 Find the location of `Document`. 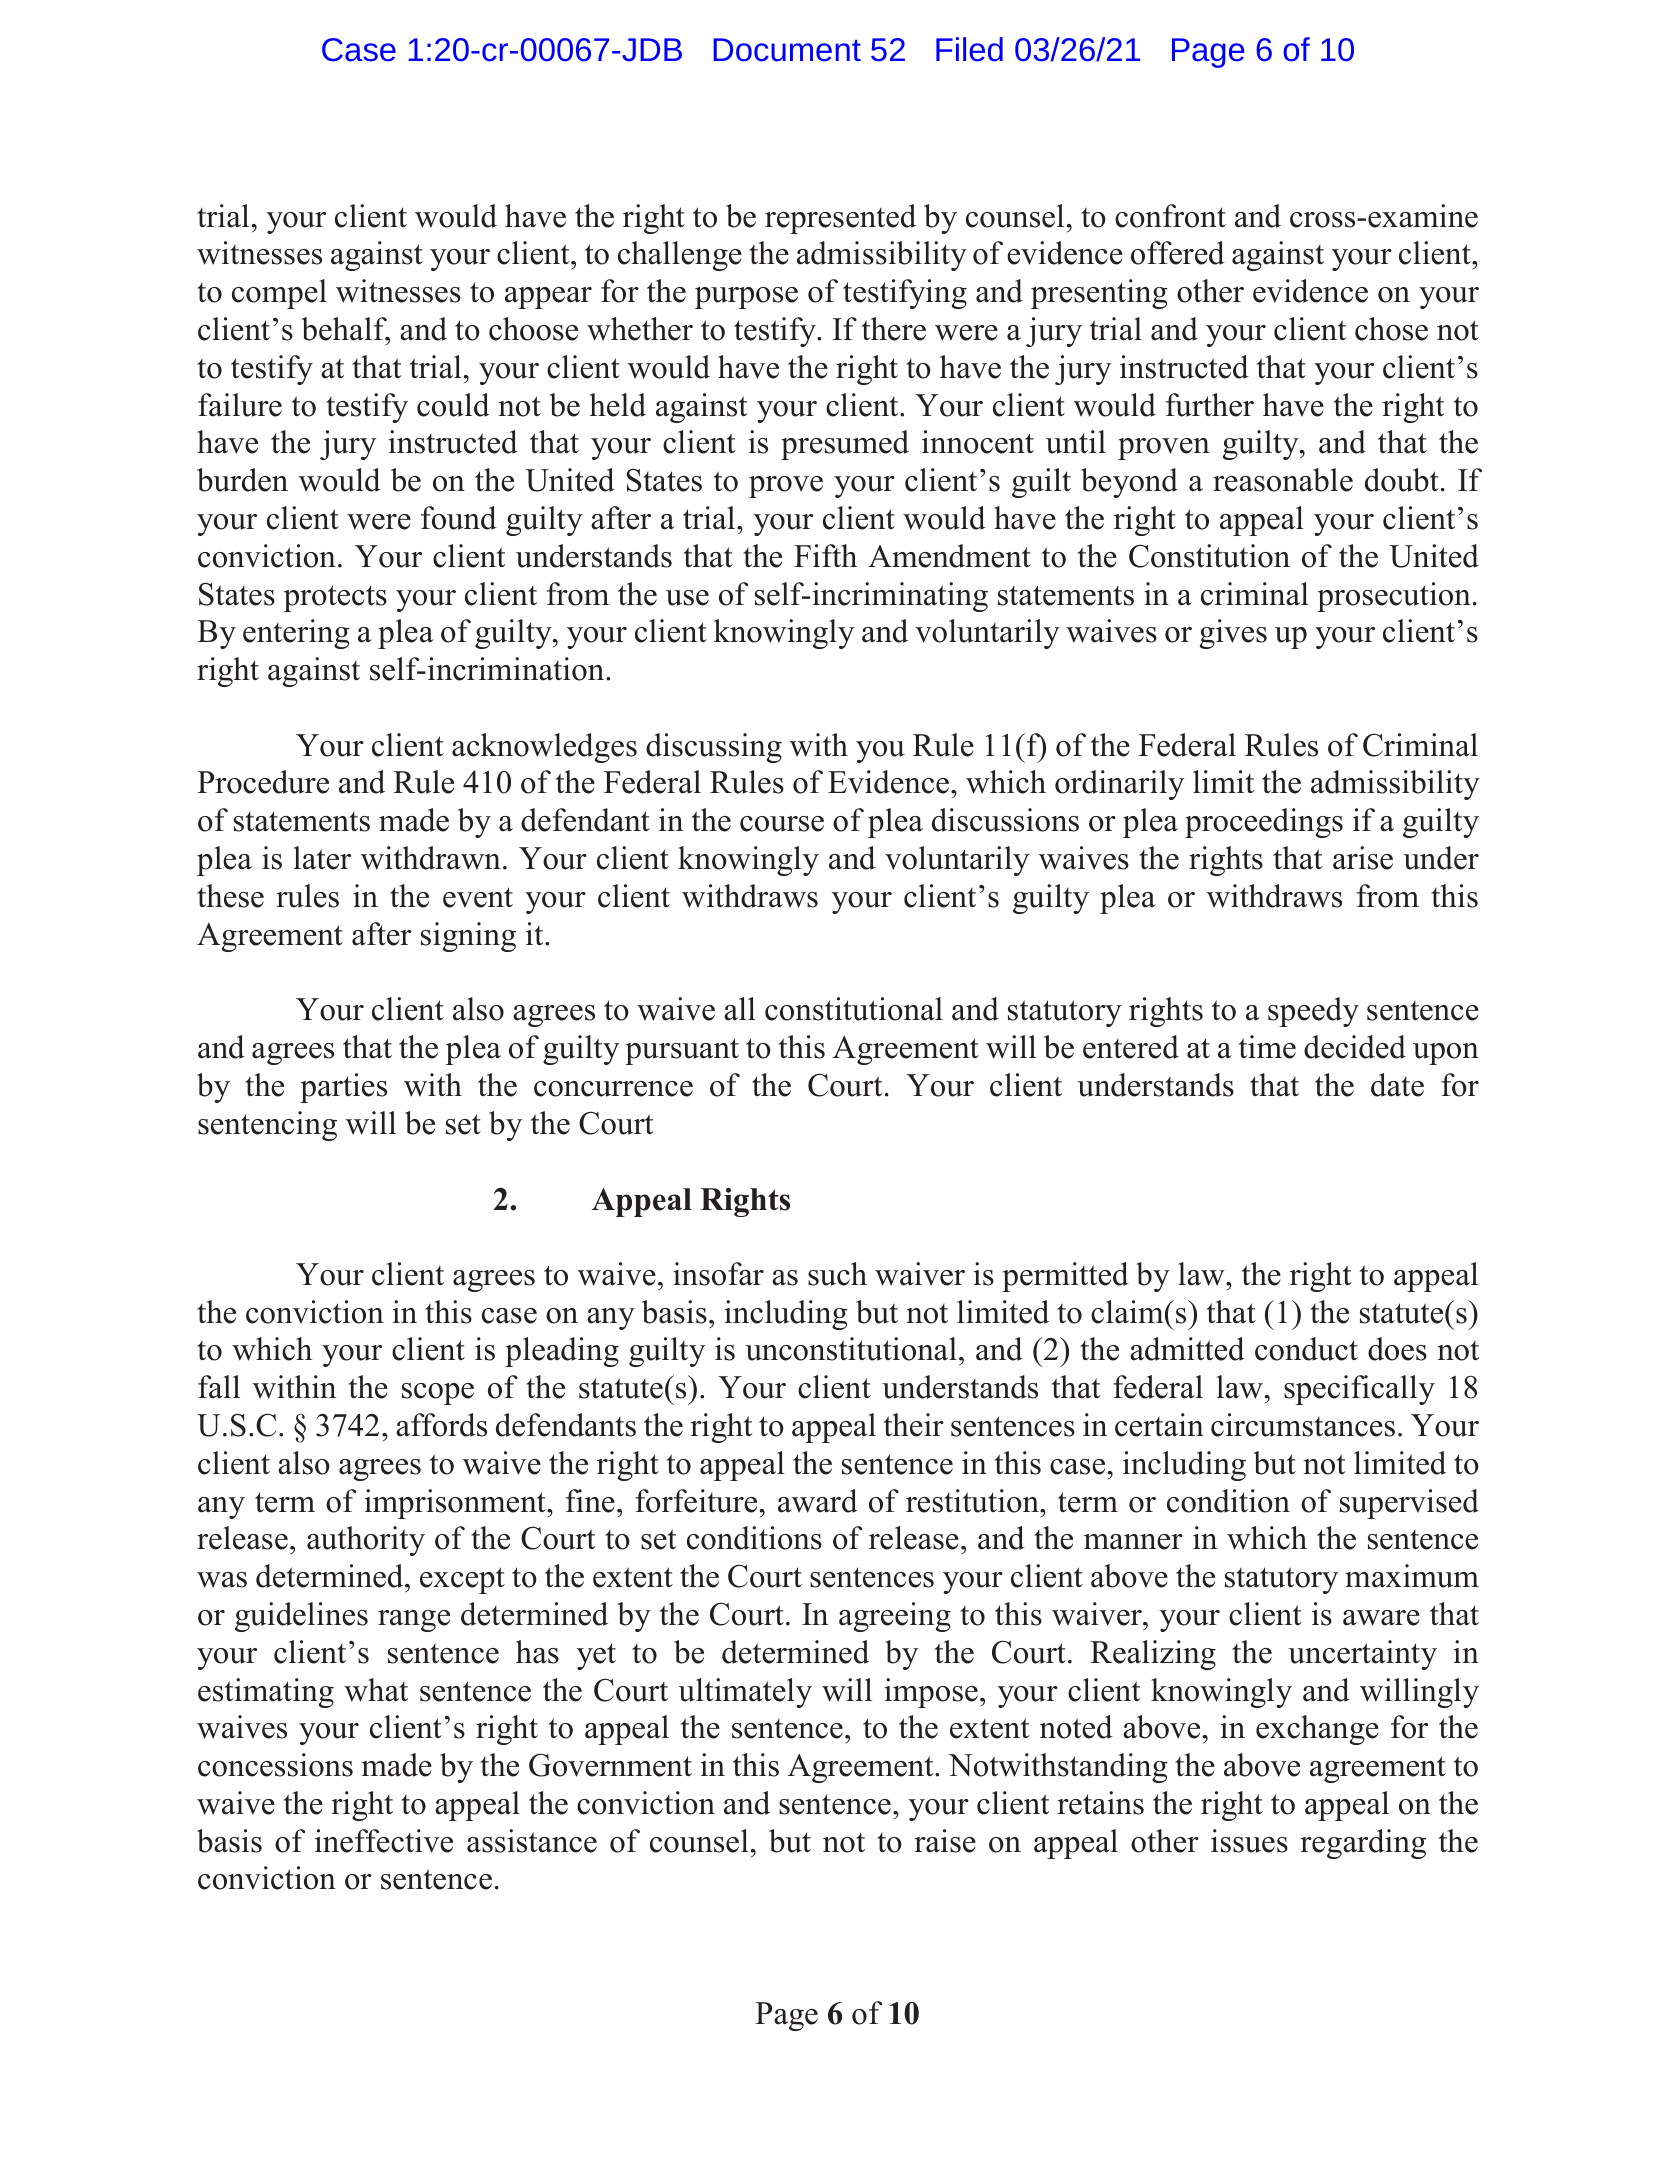

Document is located at coordinates (787, 50).
